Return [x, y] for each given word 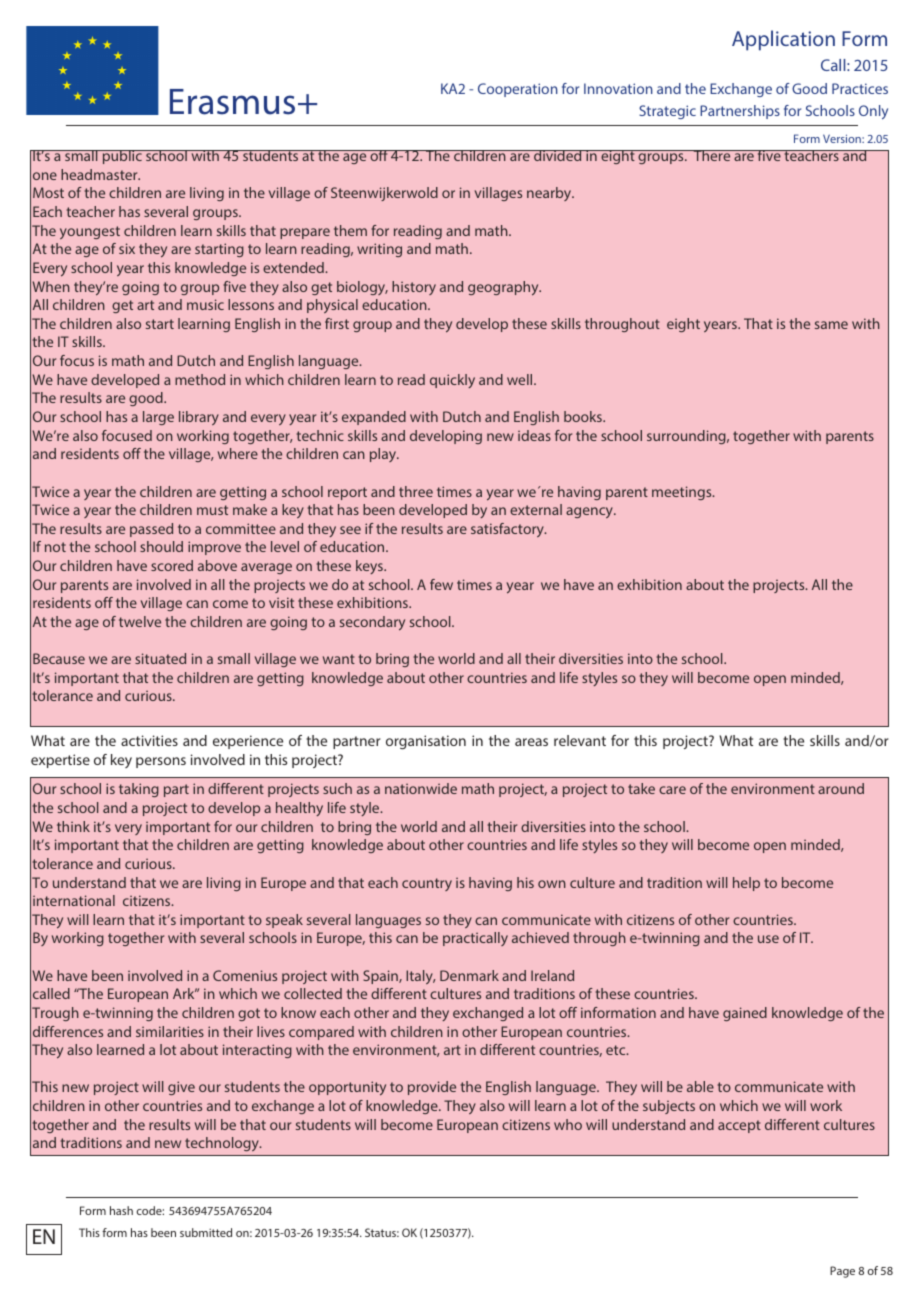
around [841, 788]
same [831, 325]
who [568, 1124]
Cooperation [518, 90]
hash [121, 1210]
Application [783, 40]
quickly [452, 381]
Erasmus [232, 102]
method [200, 379]
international [74, 900]
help [746, 884]
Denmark [469, 975]
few [441, 584]
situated [160, 658]
